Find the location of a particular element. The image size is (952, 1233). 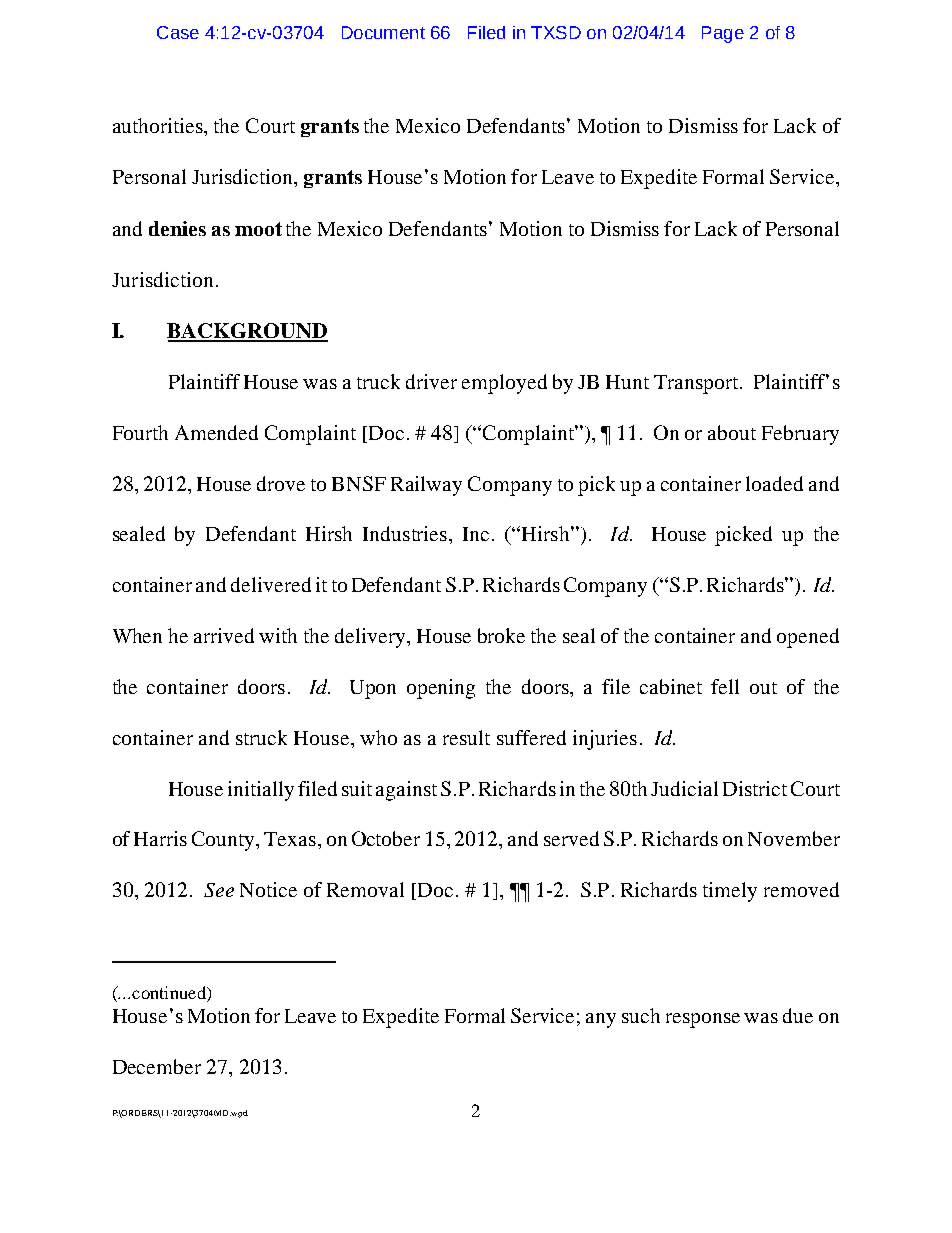

Document is located at coordinates (383, 32).
